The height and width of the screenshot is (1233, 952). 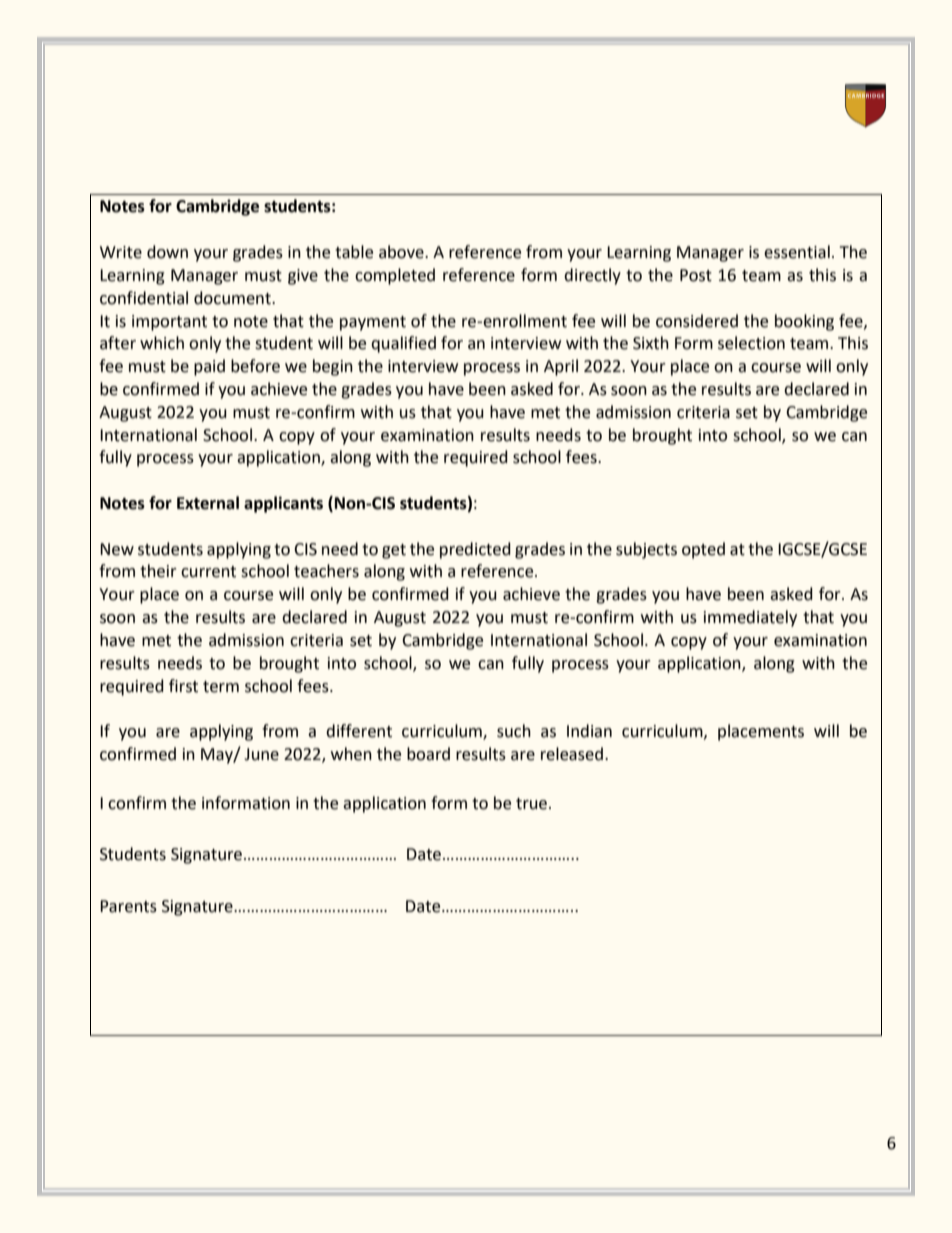 What do you see at coordinates (128, 906) in the screenshot?
I see `Parents` at bounding box center [128, 906].
